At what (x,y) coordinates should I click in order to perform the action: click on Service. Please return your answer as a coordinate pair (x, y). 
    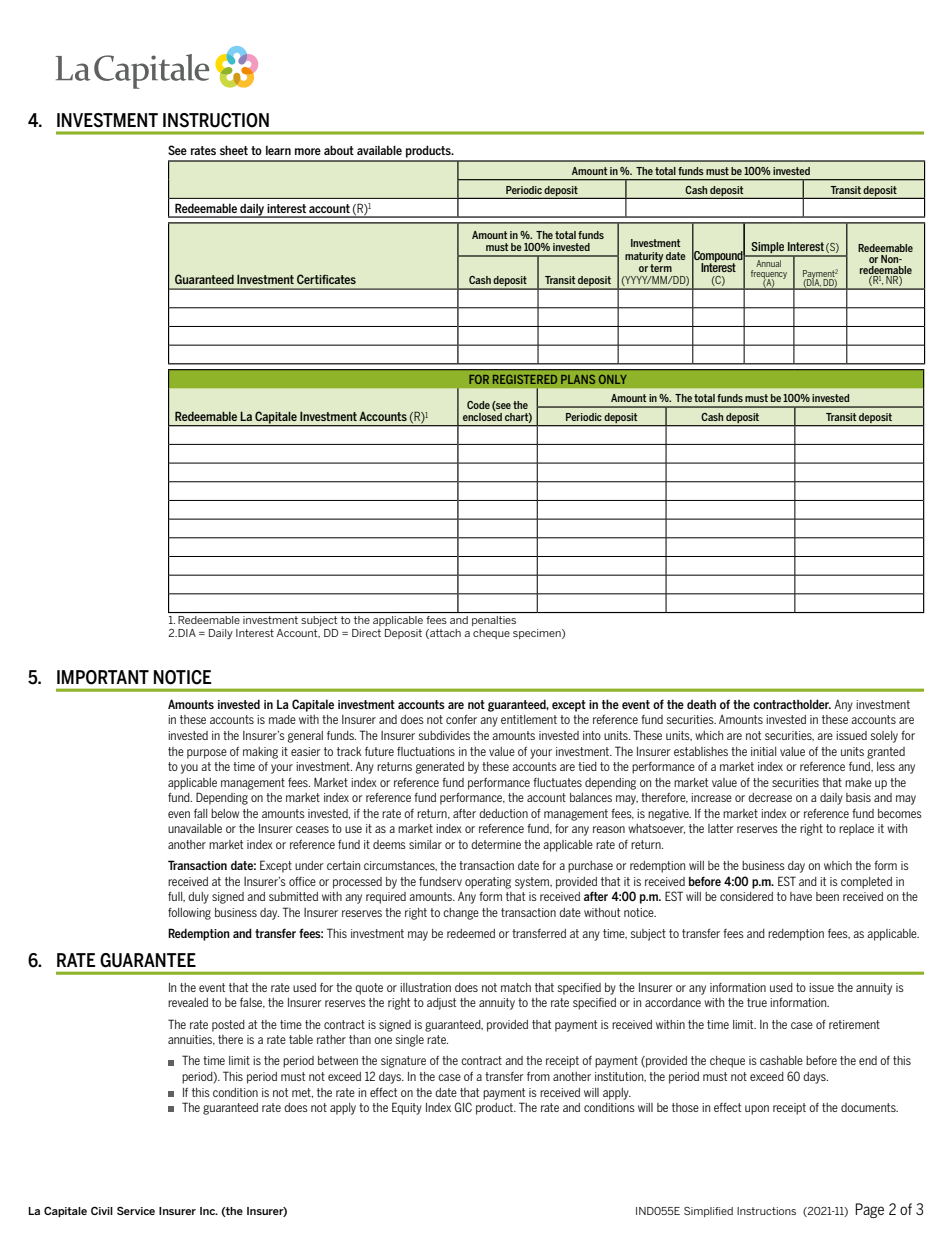
    Looking at the image, I should click on (136, 1211).
